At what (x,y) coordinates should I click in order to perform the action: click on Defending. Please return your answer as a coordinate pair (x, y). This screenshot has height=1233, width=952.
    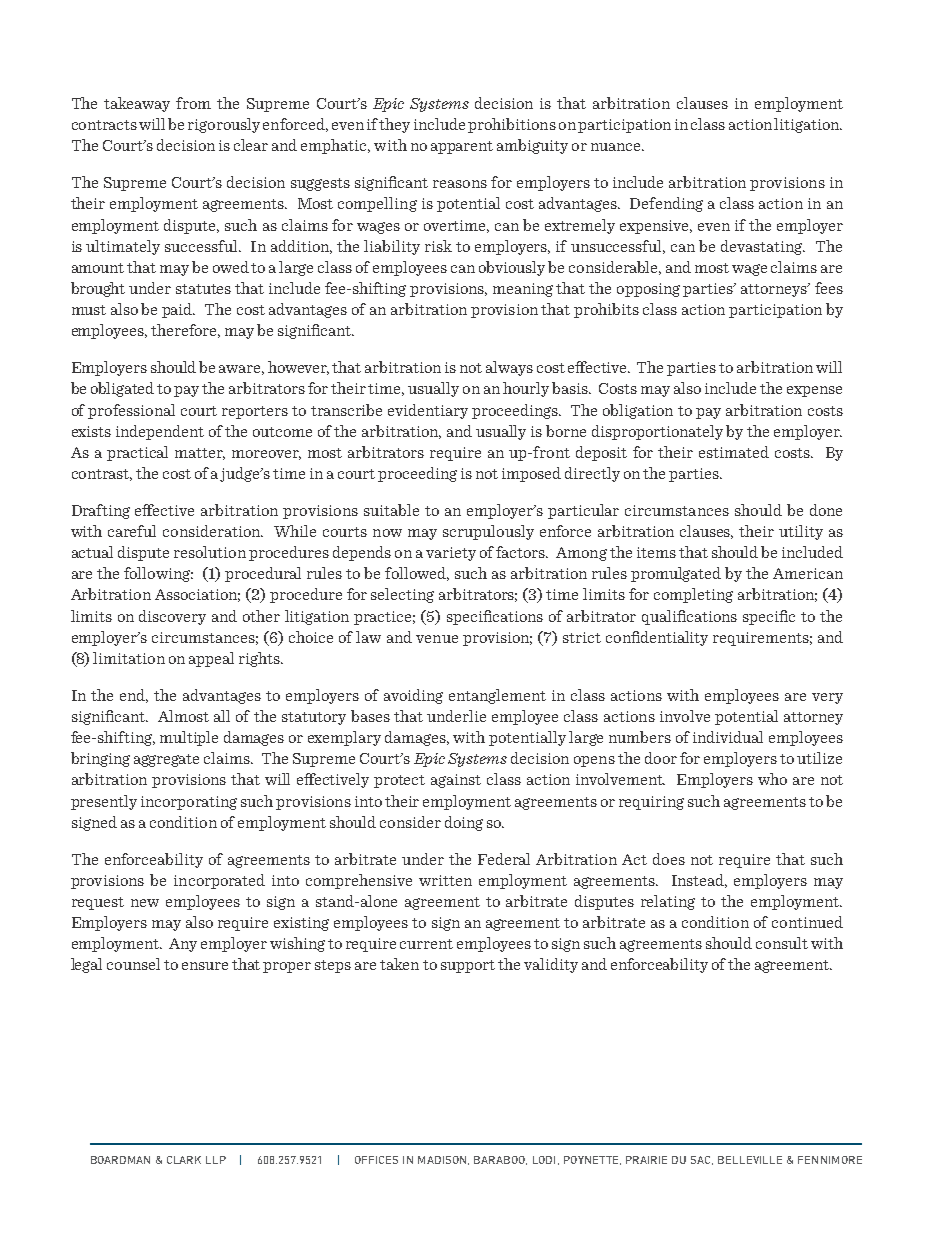
    Looking at the image, I should click on (666, 204).
